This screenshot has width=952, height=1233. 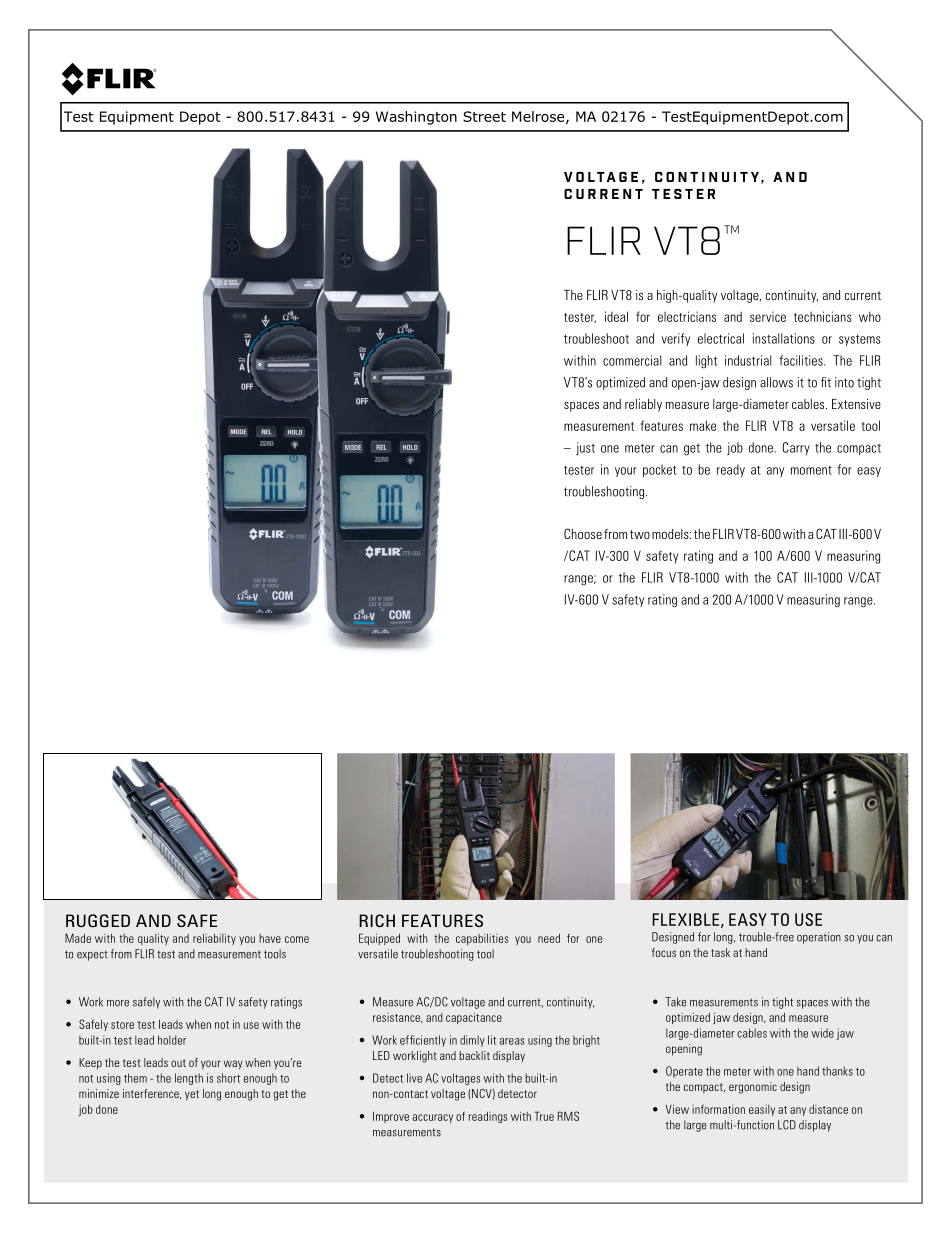 What do you see at coordinates (583, 533) in the screenshot?
I see `Choose` at bounding box center [583, 533].
